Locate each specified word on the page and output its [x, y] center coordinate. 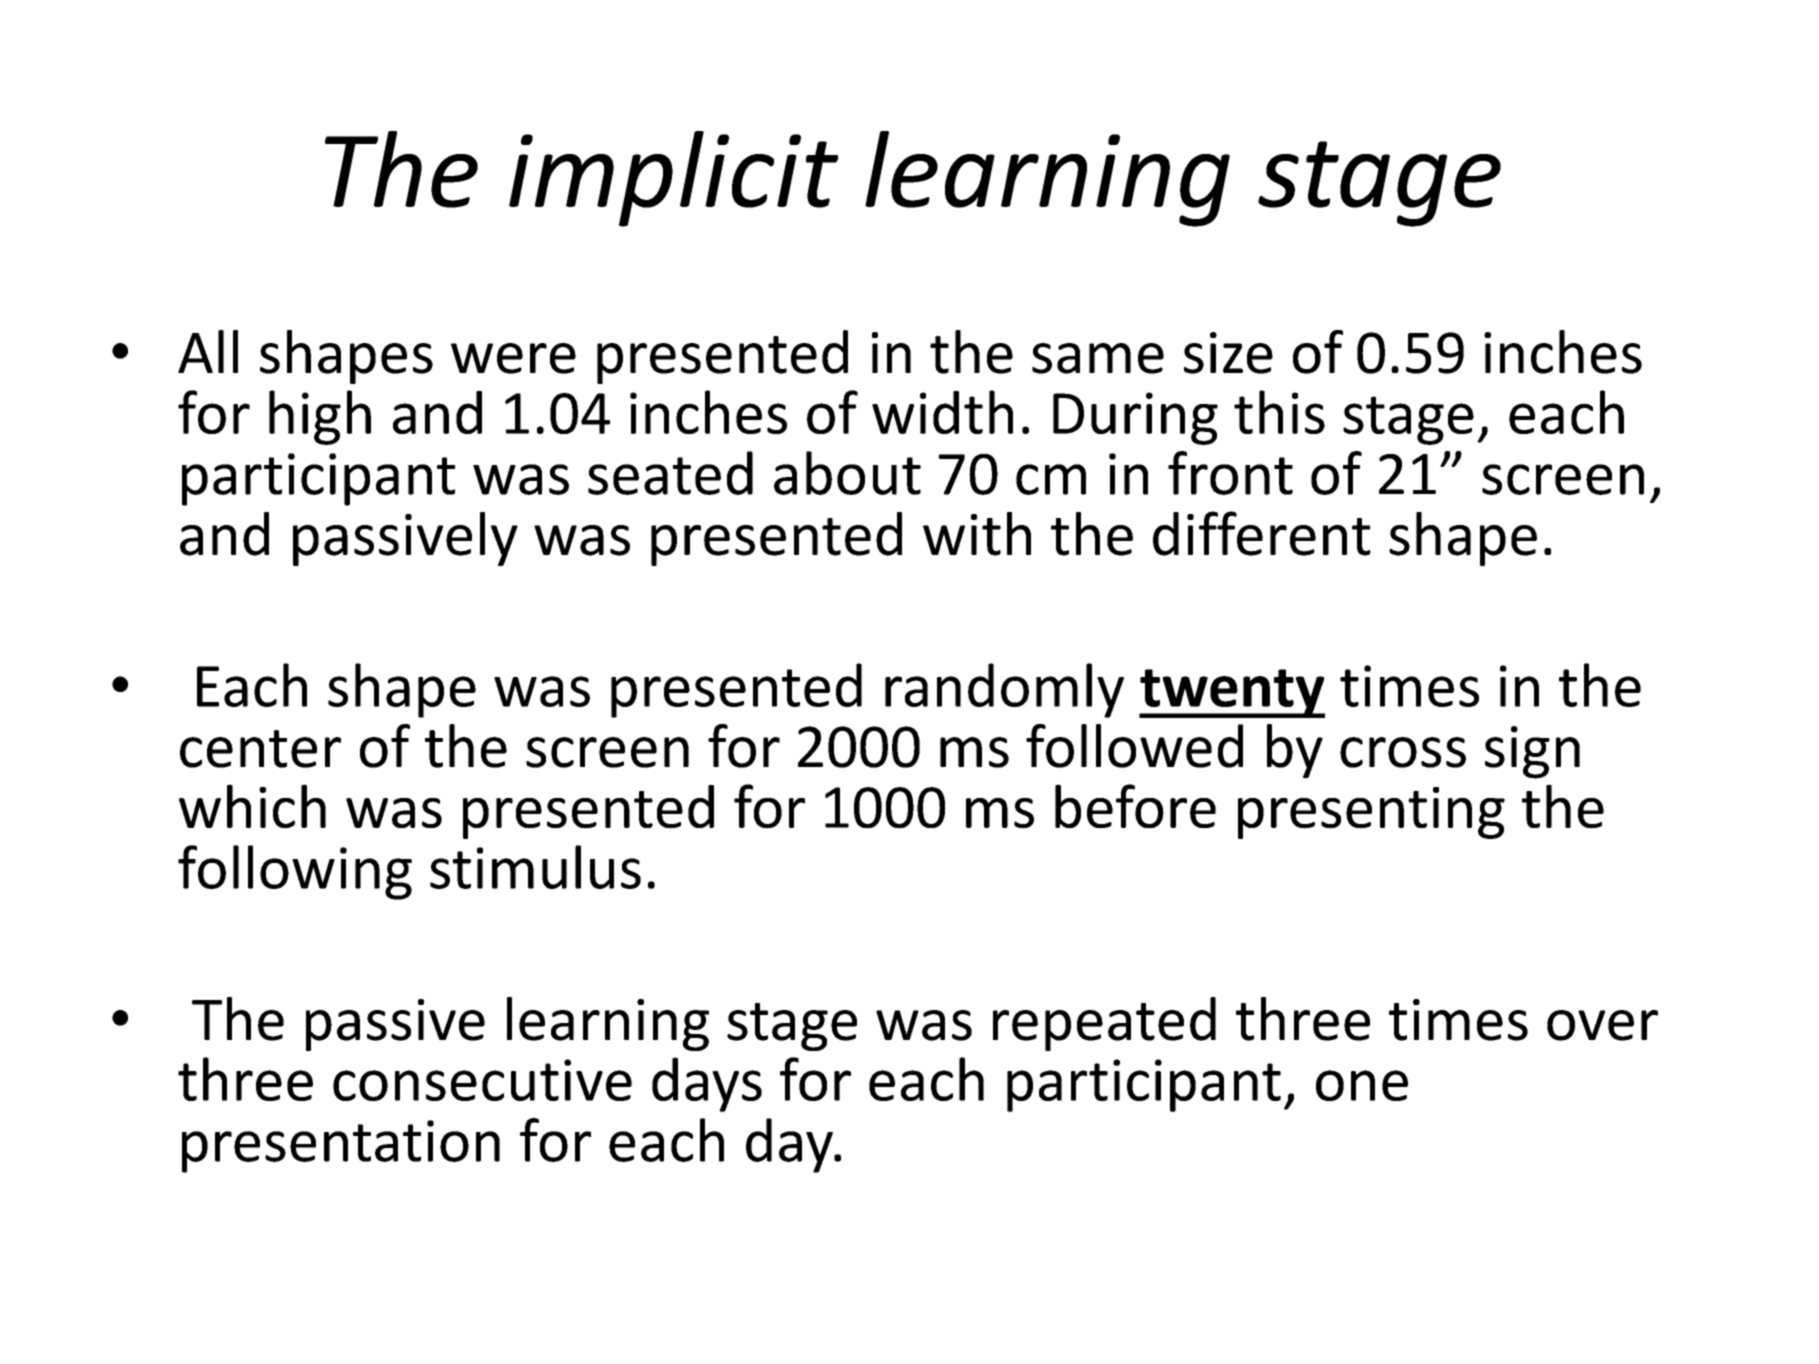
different [1262, 533]
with [977, 534]
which [252, 806]
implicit [673, 179]
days [707, 1084]
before [1135, 806]
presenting [1371, 813]
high [320, 417]
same [1098, 358]
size [1228, 353]
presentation [341, 1146]
